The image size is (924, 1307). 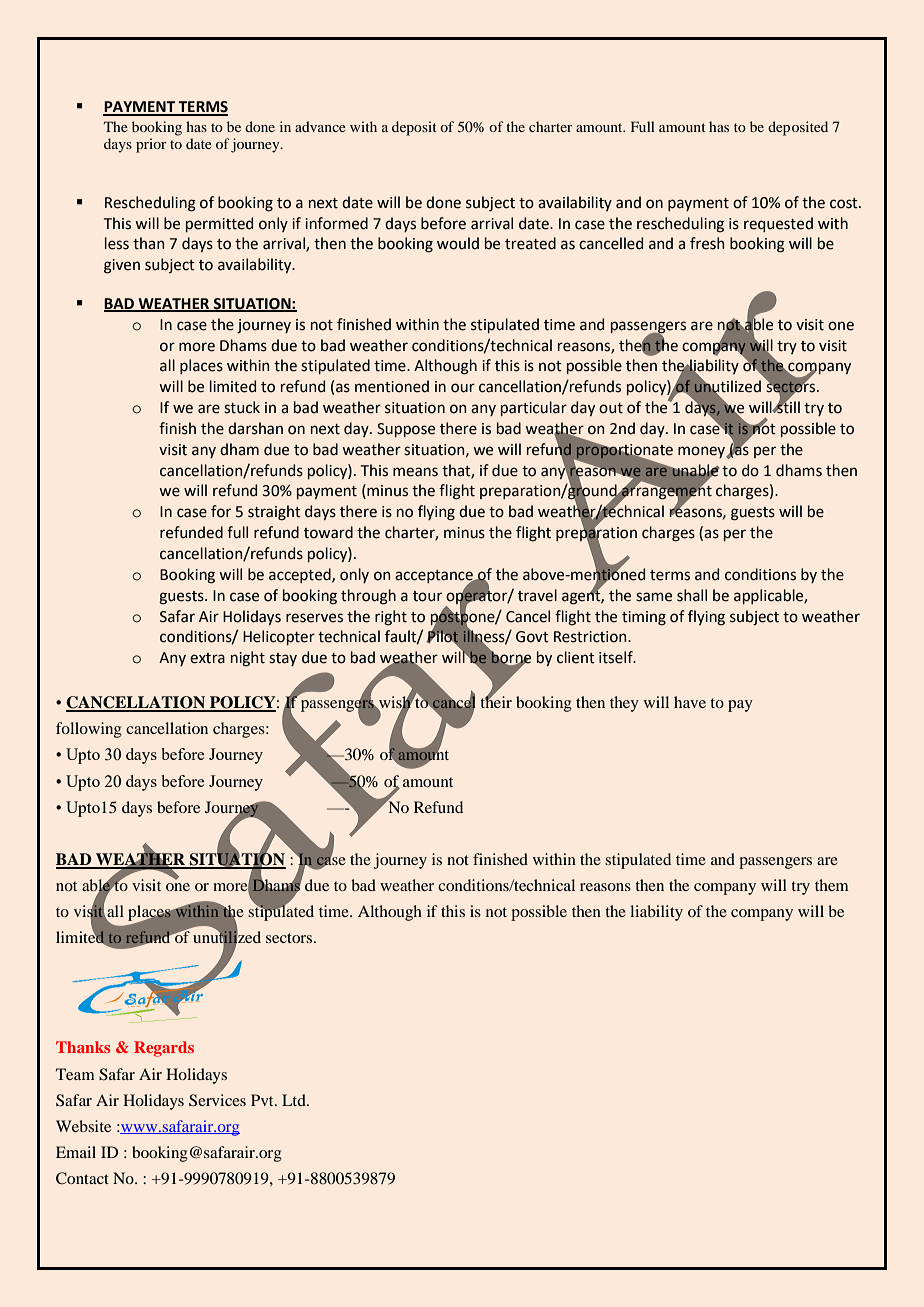 What do you see at coordinates (532, 637) in the screenshot?
I see `Govt` at bounding box center [532, 637].
